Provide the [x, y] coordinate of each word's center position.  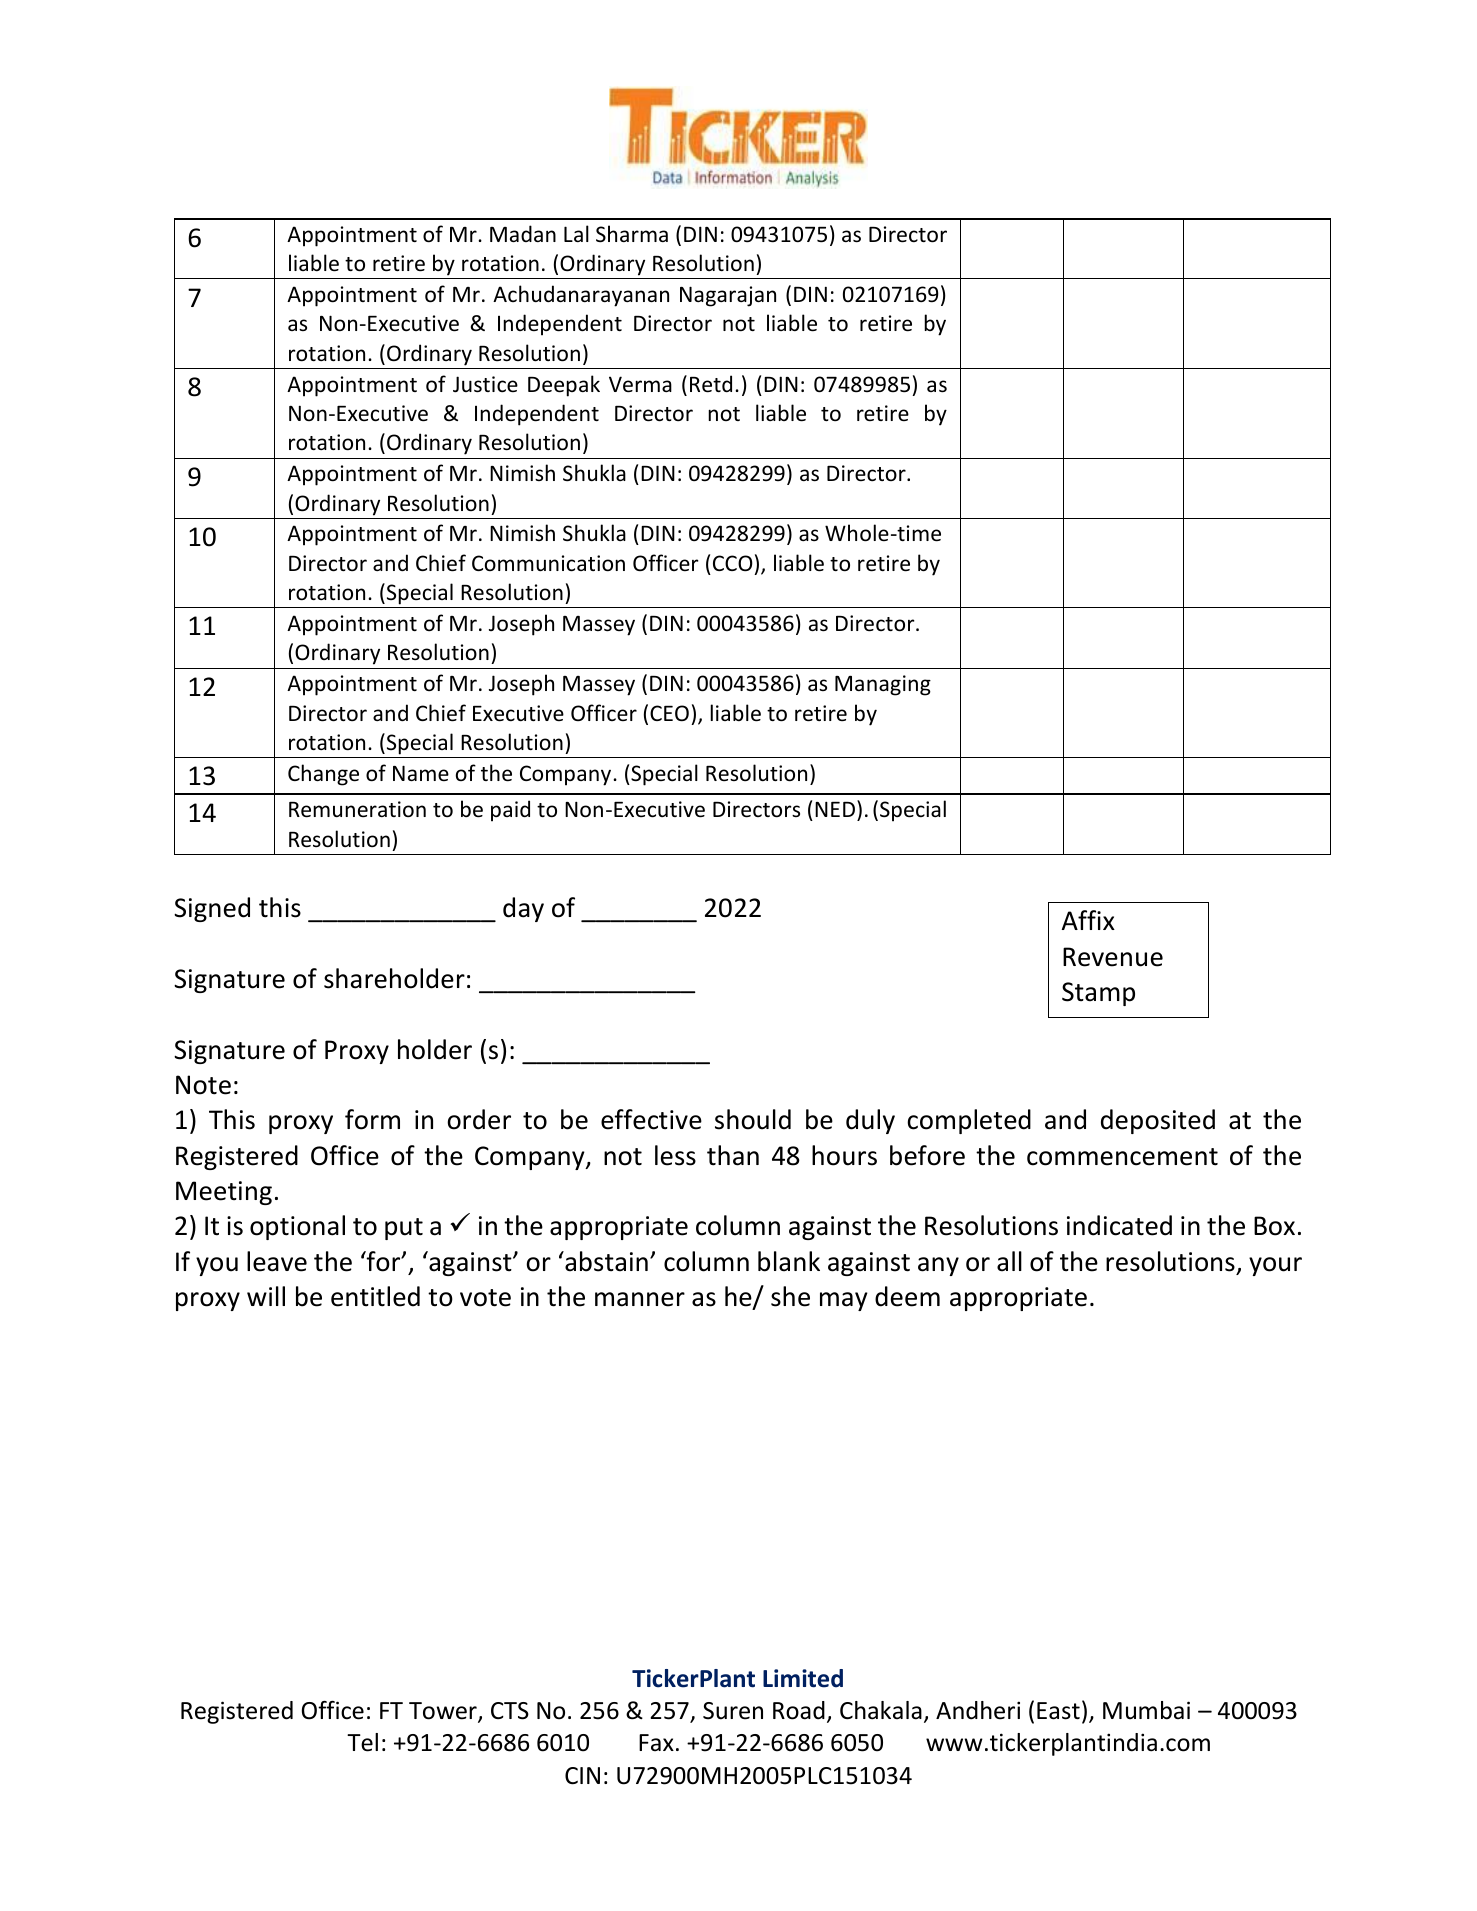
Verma [640, 384]
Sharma [632, 234]
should [753, 1119]
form [372, 1119]
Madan [523, 233]
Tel [362, 1742]
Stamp [1098, 994]
